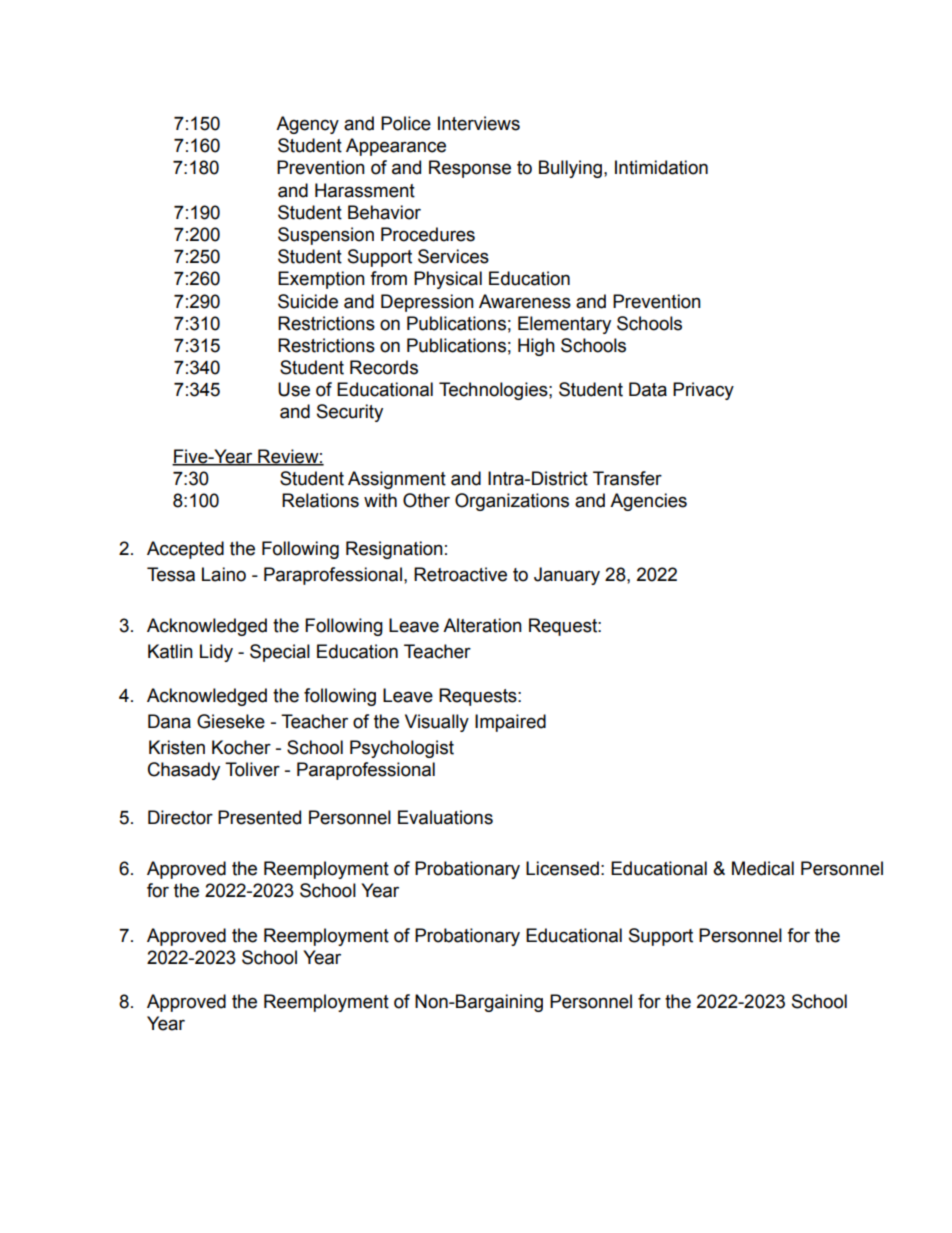 Image resolution: width=952 pixels, height=1233 pixels. Describe the element at coordinates (470, 169) in the image. I see `Response` at that location.
